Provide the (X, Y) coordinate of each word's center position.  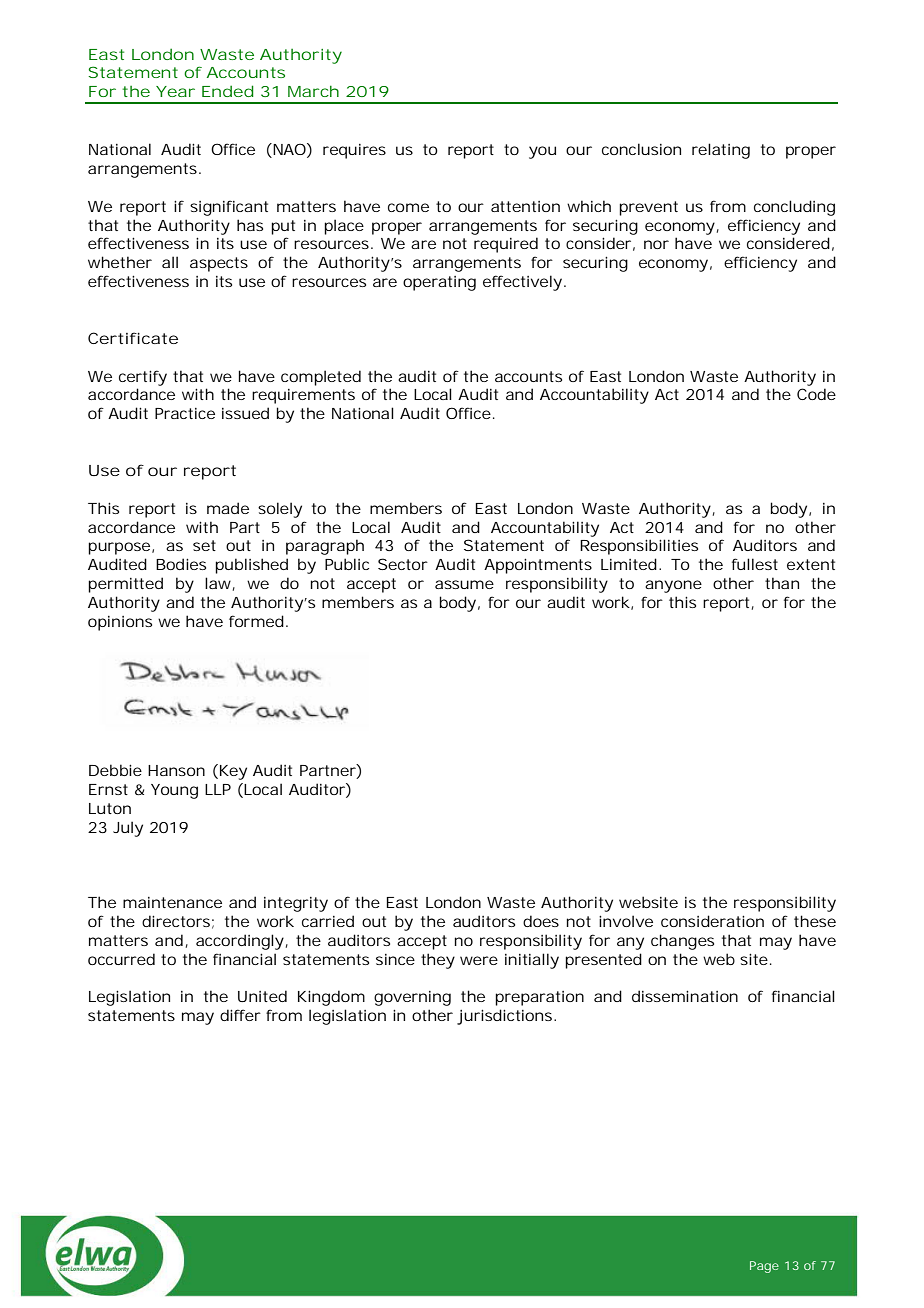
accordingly (240, 942)
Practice (185, 413)
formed (256, 621)
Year (175, 91)
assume (464, 584)
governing (412, 998)
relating (721, 151)
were (479, 960)
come (408, 207)
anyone (673, 586)
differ (240, 1015)
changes (682, 942)
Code (816, 394)
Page (764, 1267)
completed (321, 378)
